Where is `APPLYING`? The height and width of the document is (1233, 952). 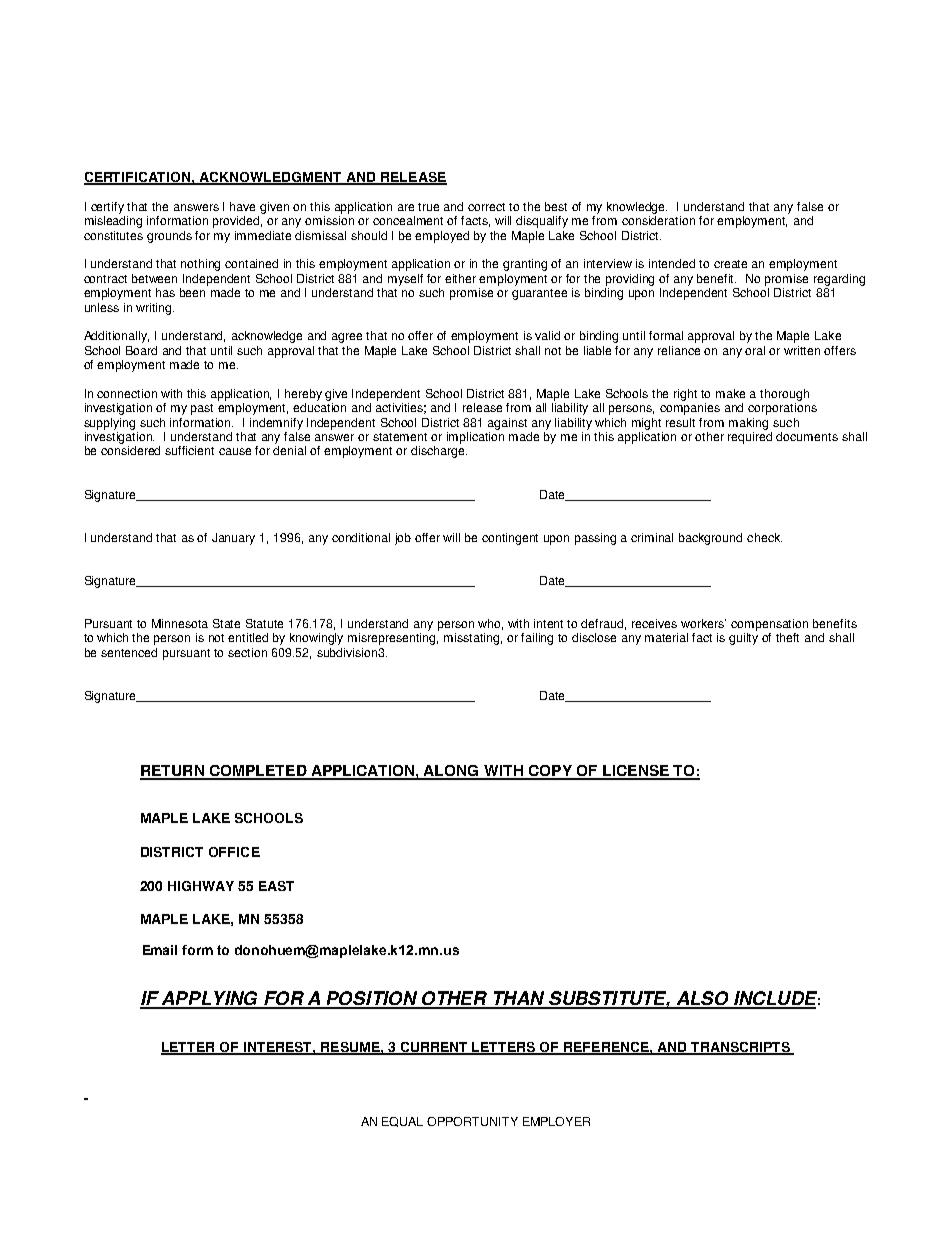 APPLYING is located at coordinates (210, 999).
